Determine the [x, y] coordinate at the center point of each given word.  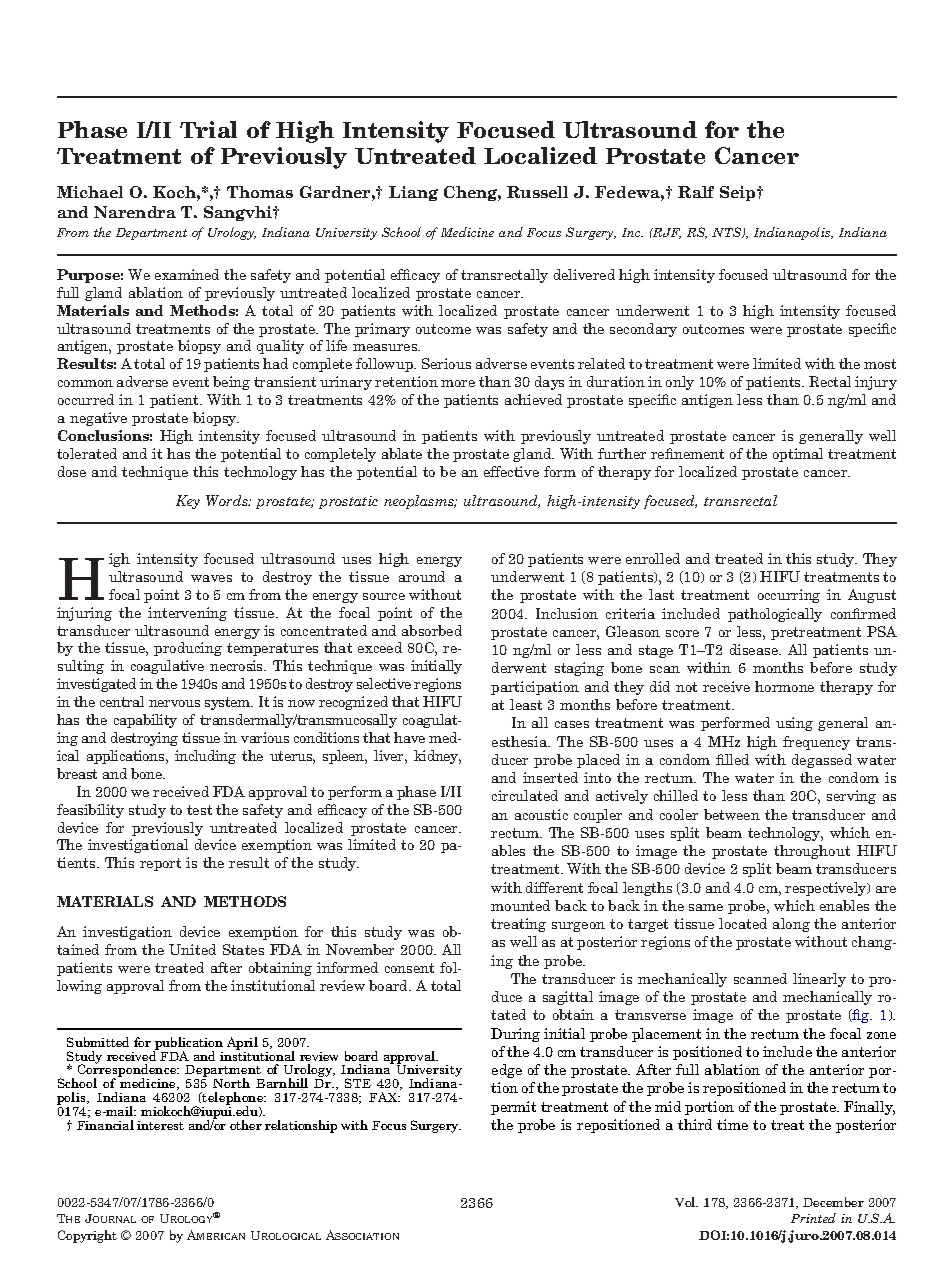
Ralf [696, 192]
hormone [784, 686]
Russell [537, 192]
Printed [813, 1218]
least [526, 704]
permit [513, 1108]
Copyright [87, 1236]
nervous [174, 703]
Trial [208, 129]
